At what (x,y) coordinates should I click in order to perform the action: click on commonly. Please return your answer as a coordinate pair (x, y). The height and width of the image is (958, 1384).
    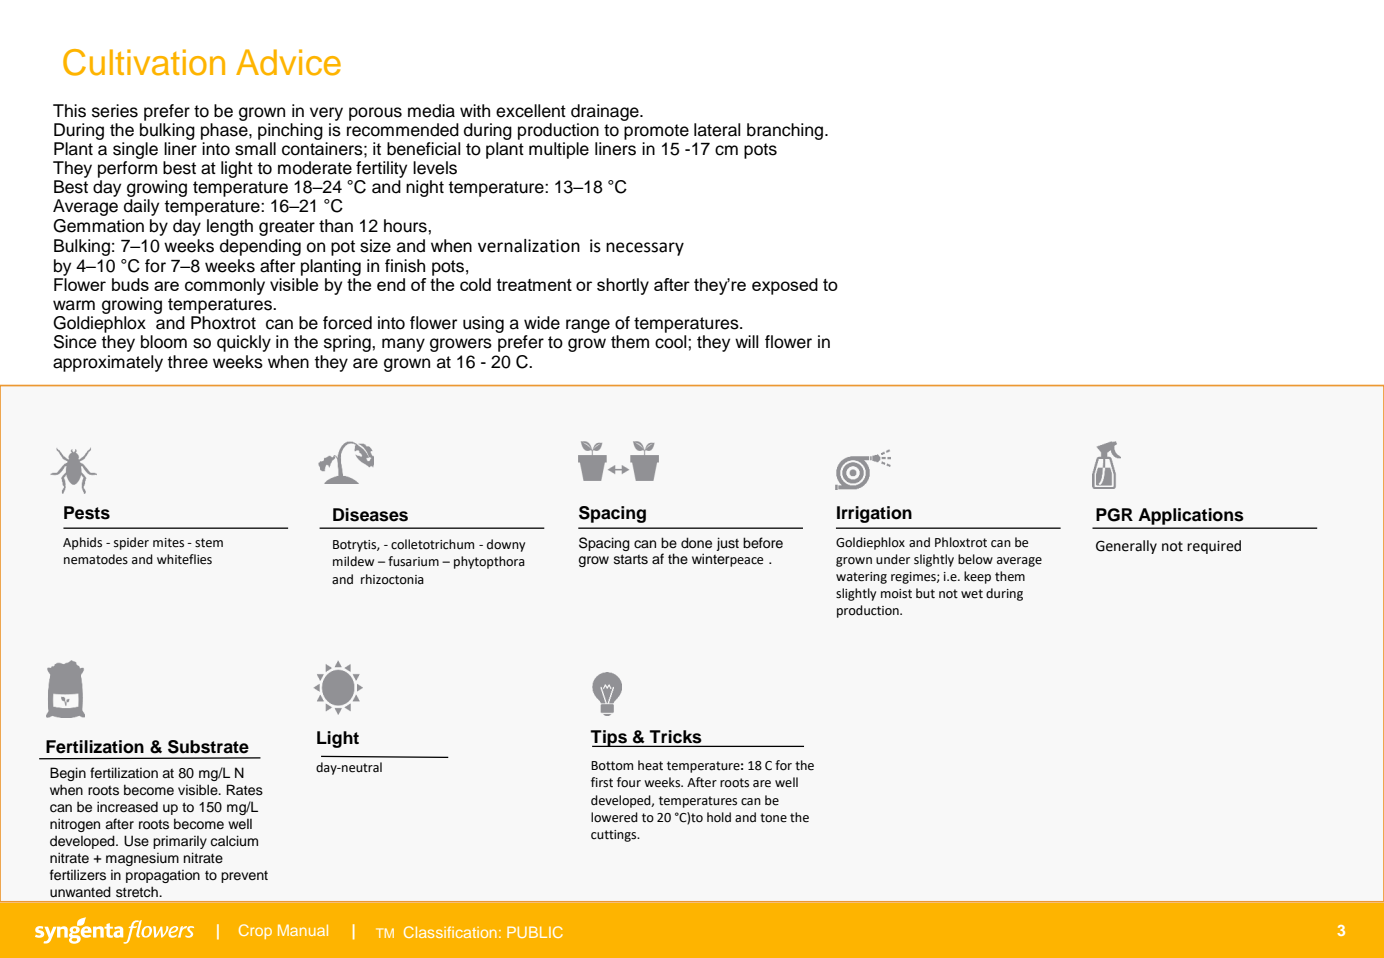
    Looking at the image, I should click on (225, 286).
